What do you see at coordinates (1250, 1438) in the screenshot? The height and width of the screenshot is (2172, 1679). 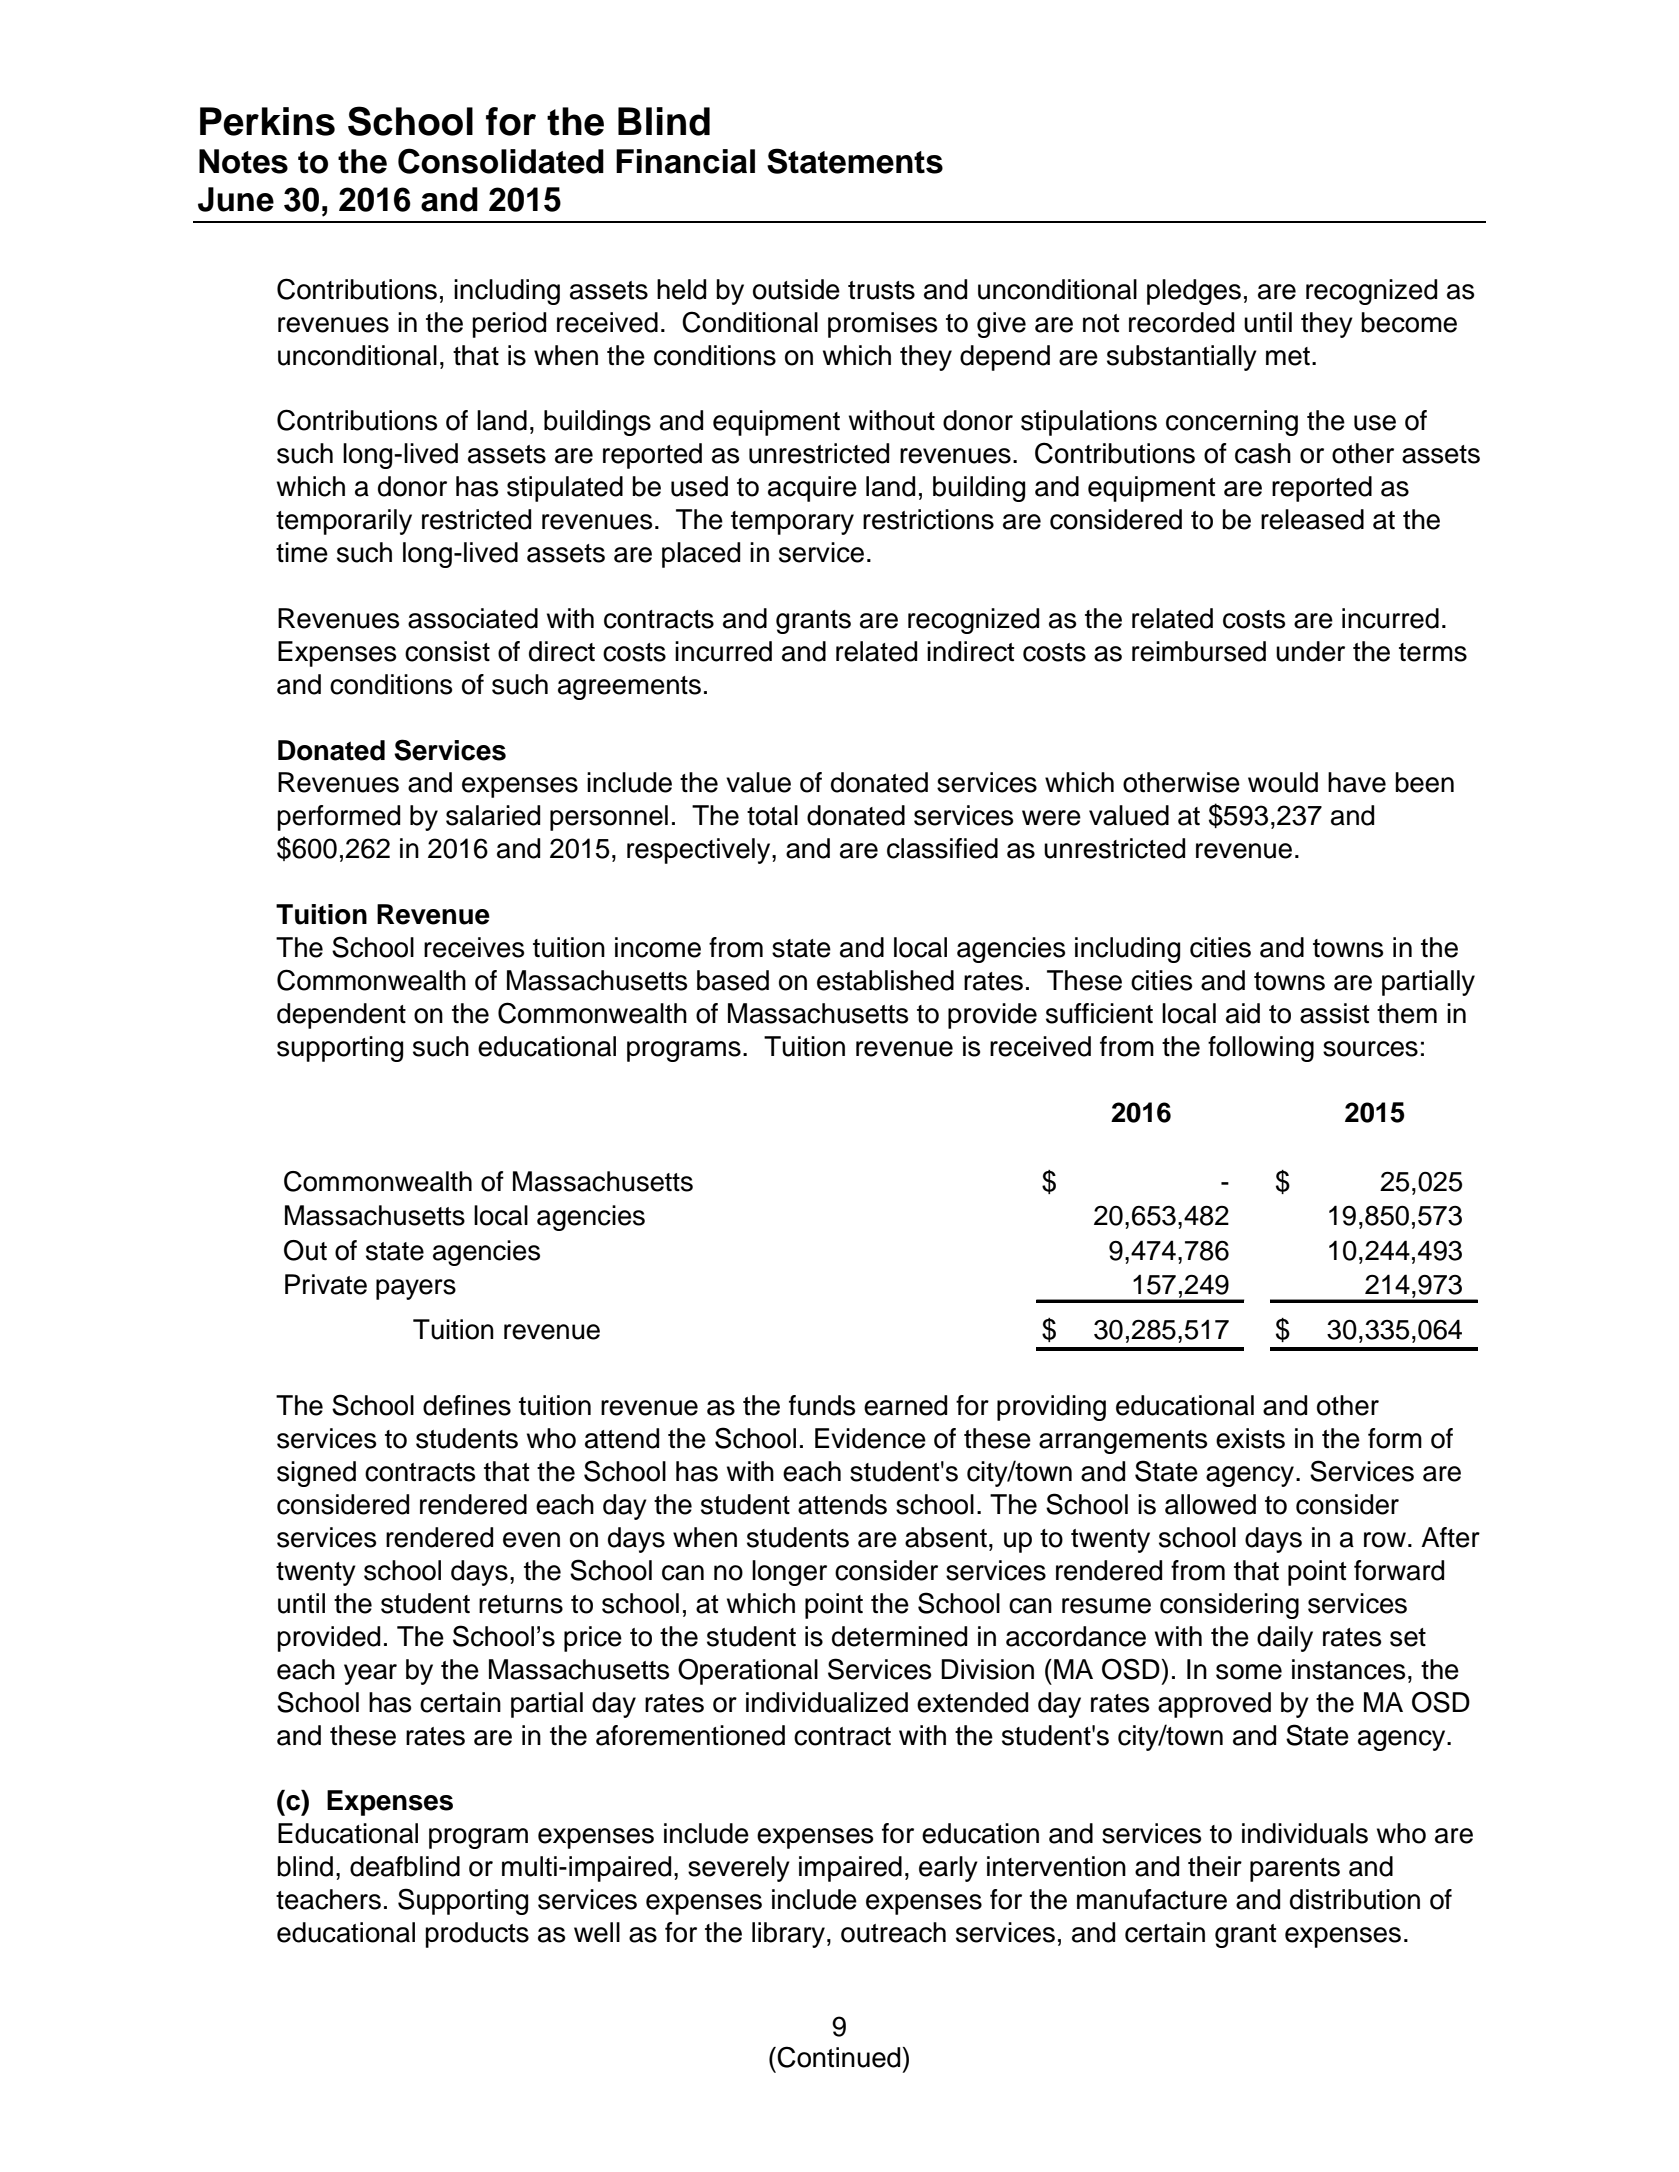 I see `exists` at bounding box center [1250, 1438].
